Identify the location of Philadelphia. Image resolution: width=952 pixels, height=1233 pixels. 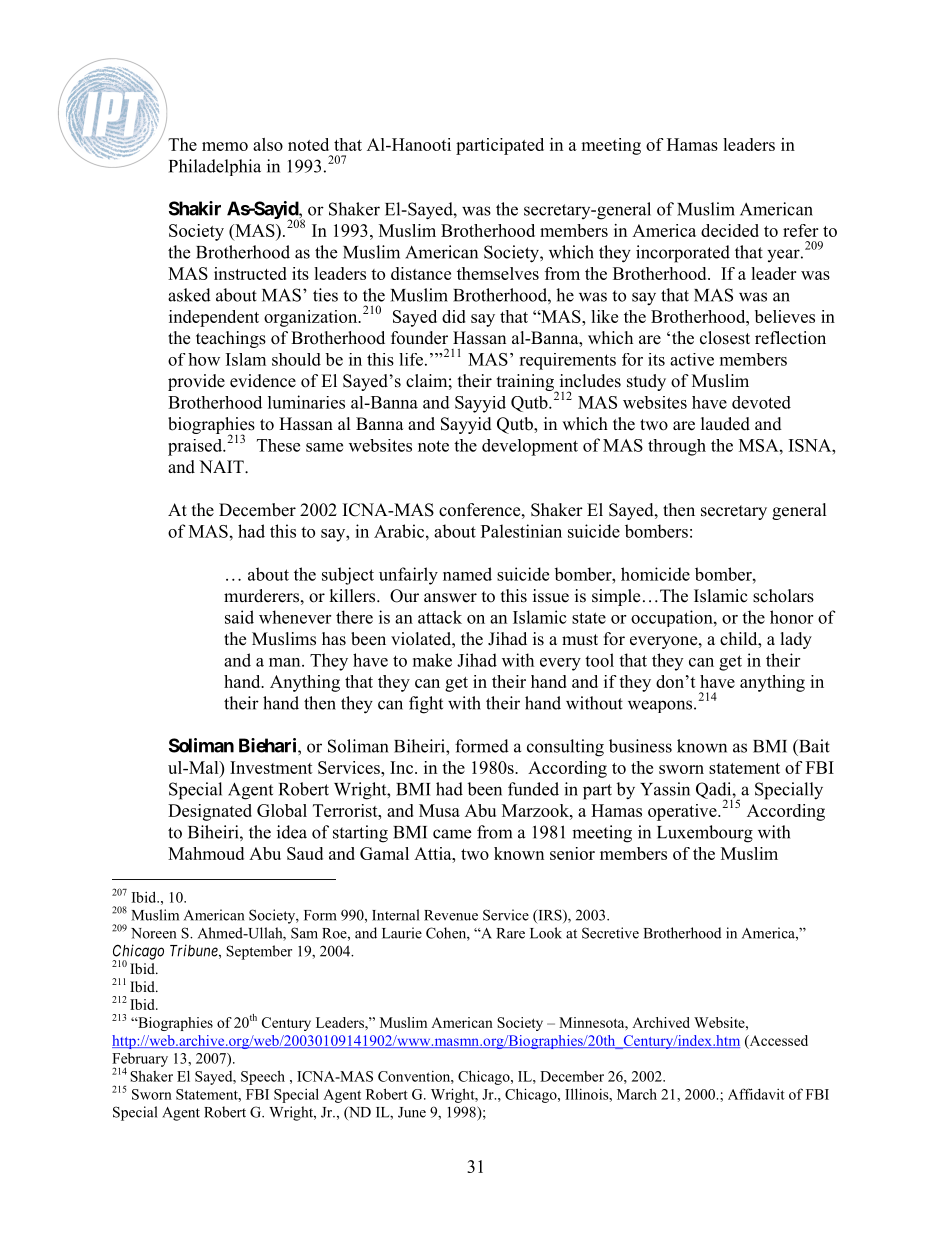
(215, 167).
